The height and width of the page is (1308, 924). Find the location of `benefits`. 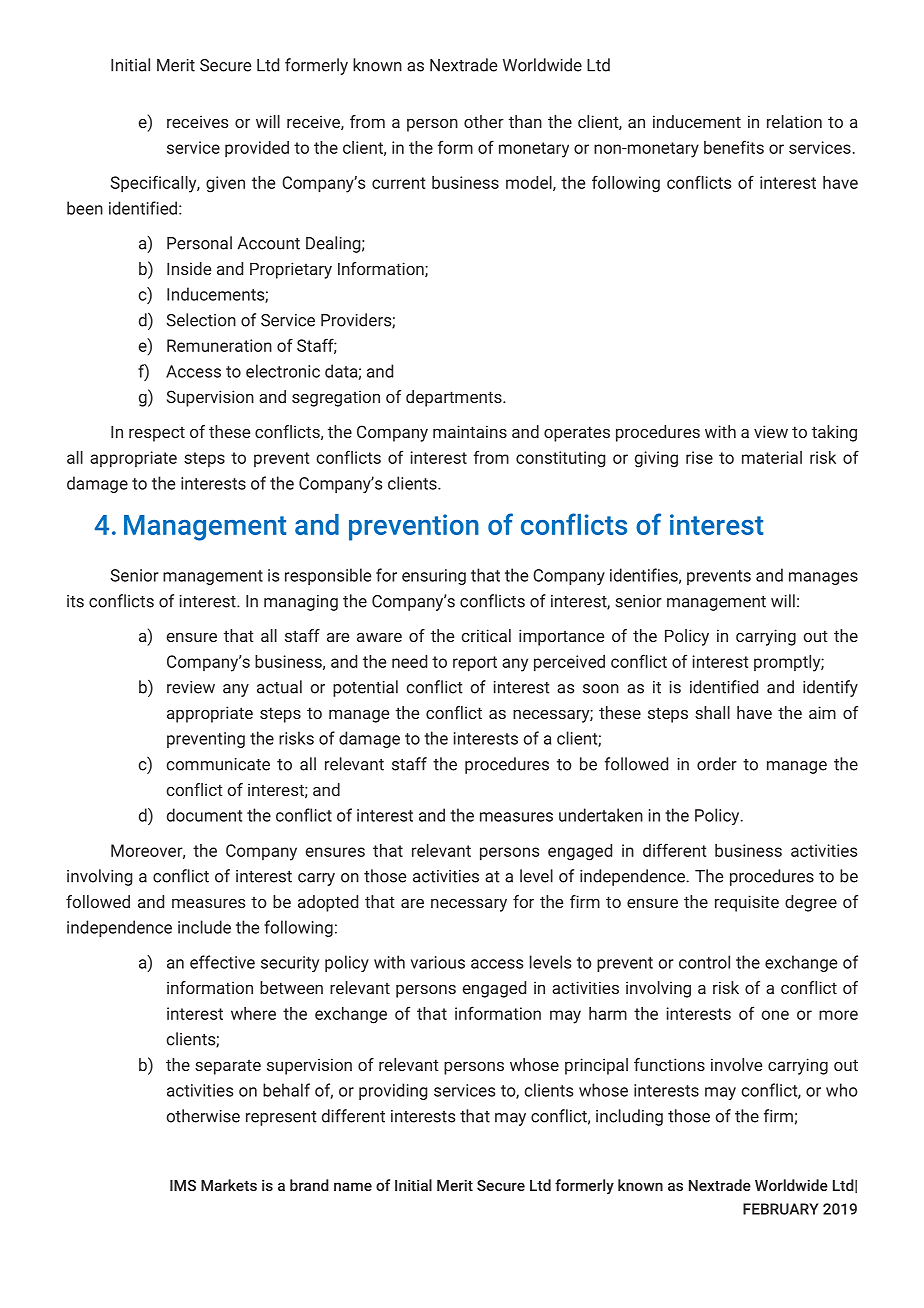

benefits is located at coordinates (734, 147).
